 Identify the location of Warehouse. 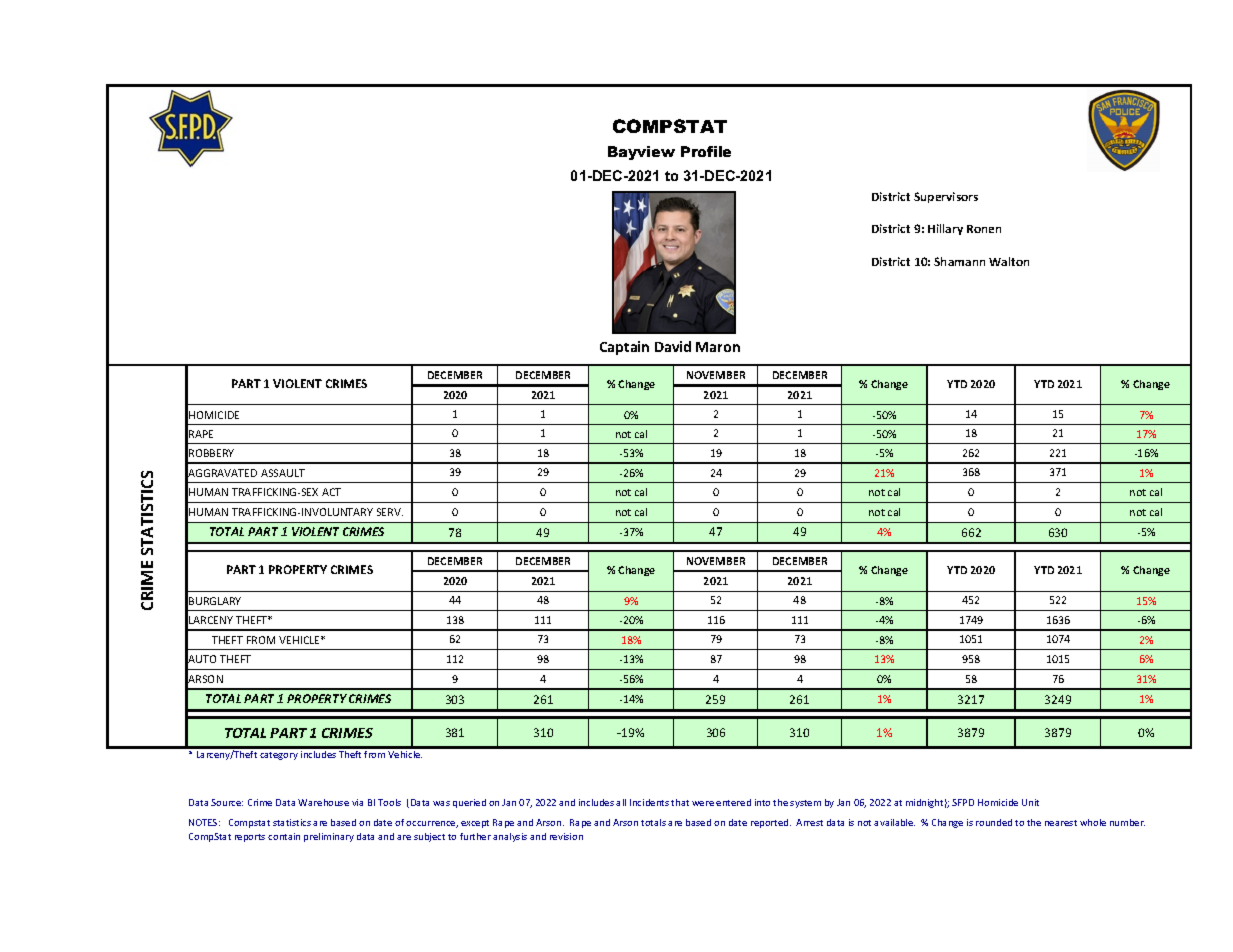
(323, 802).
